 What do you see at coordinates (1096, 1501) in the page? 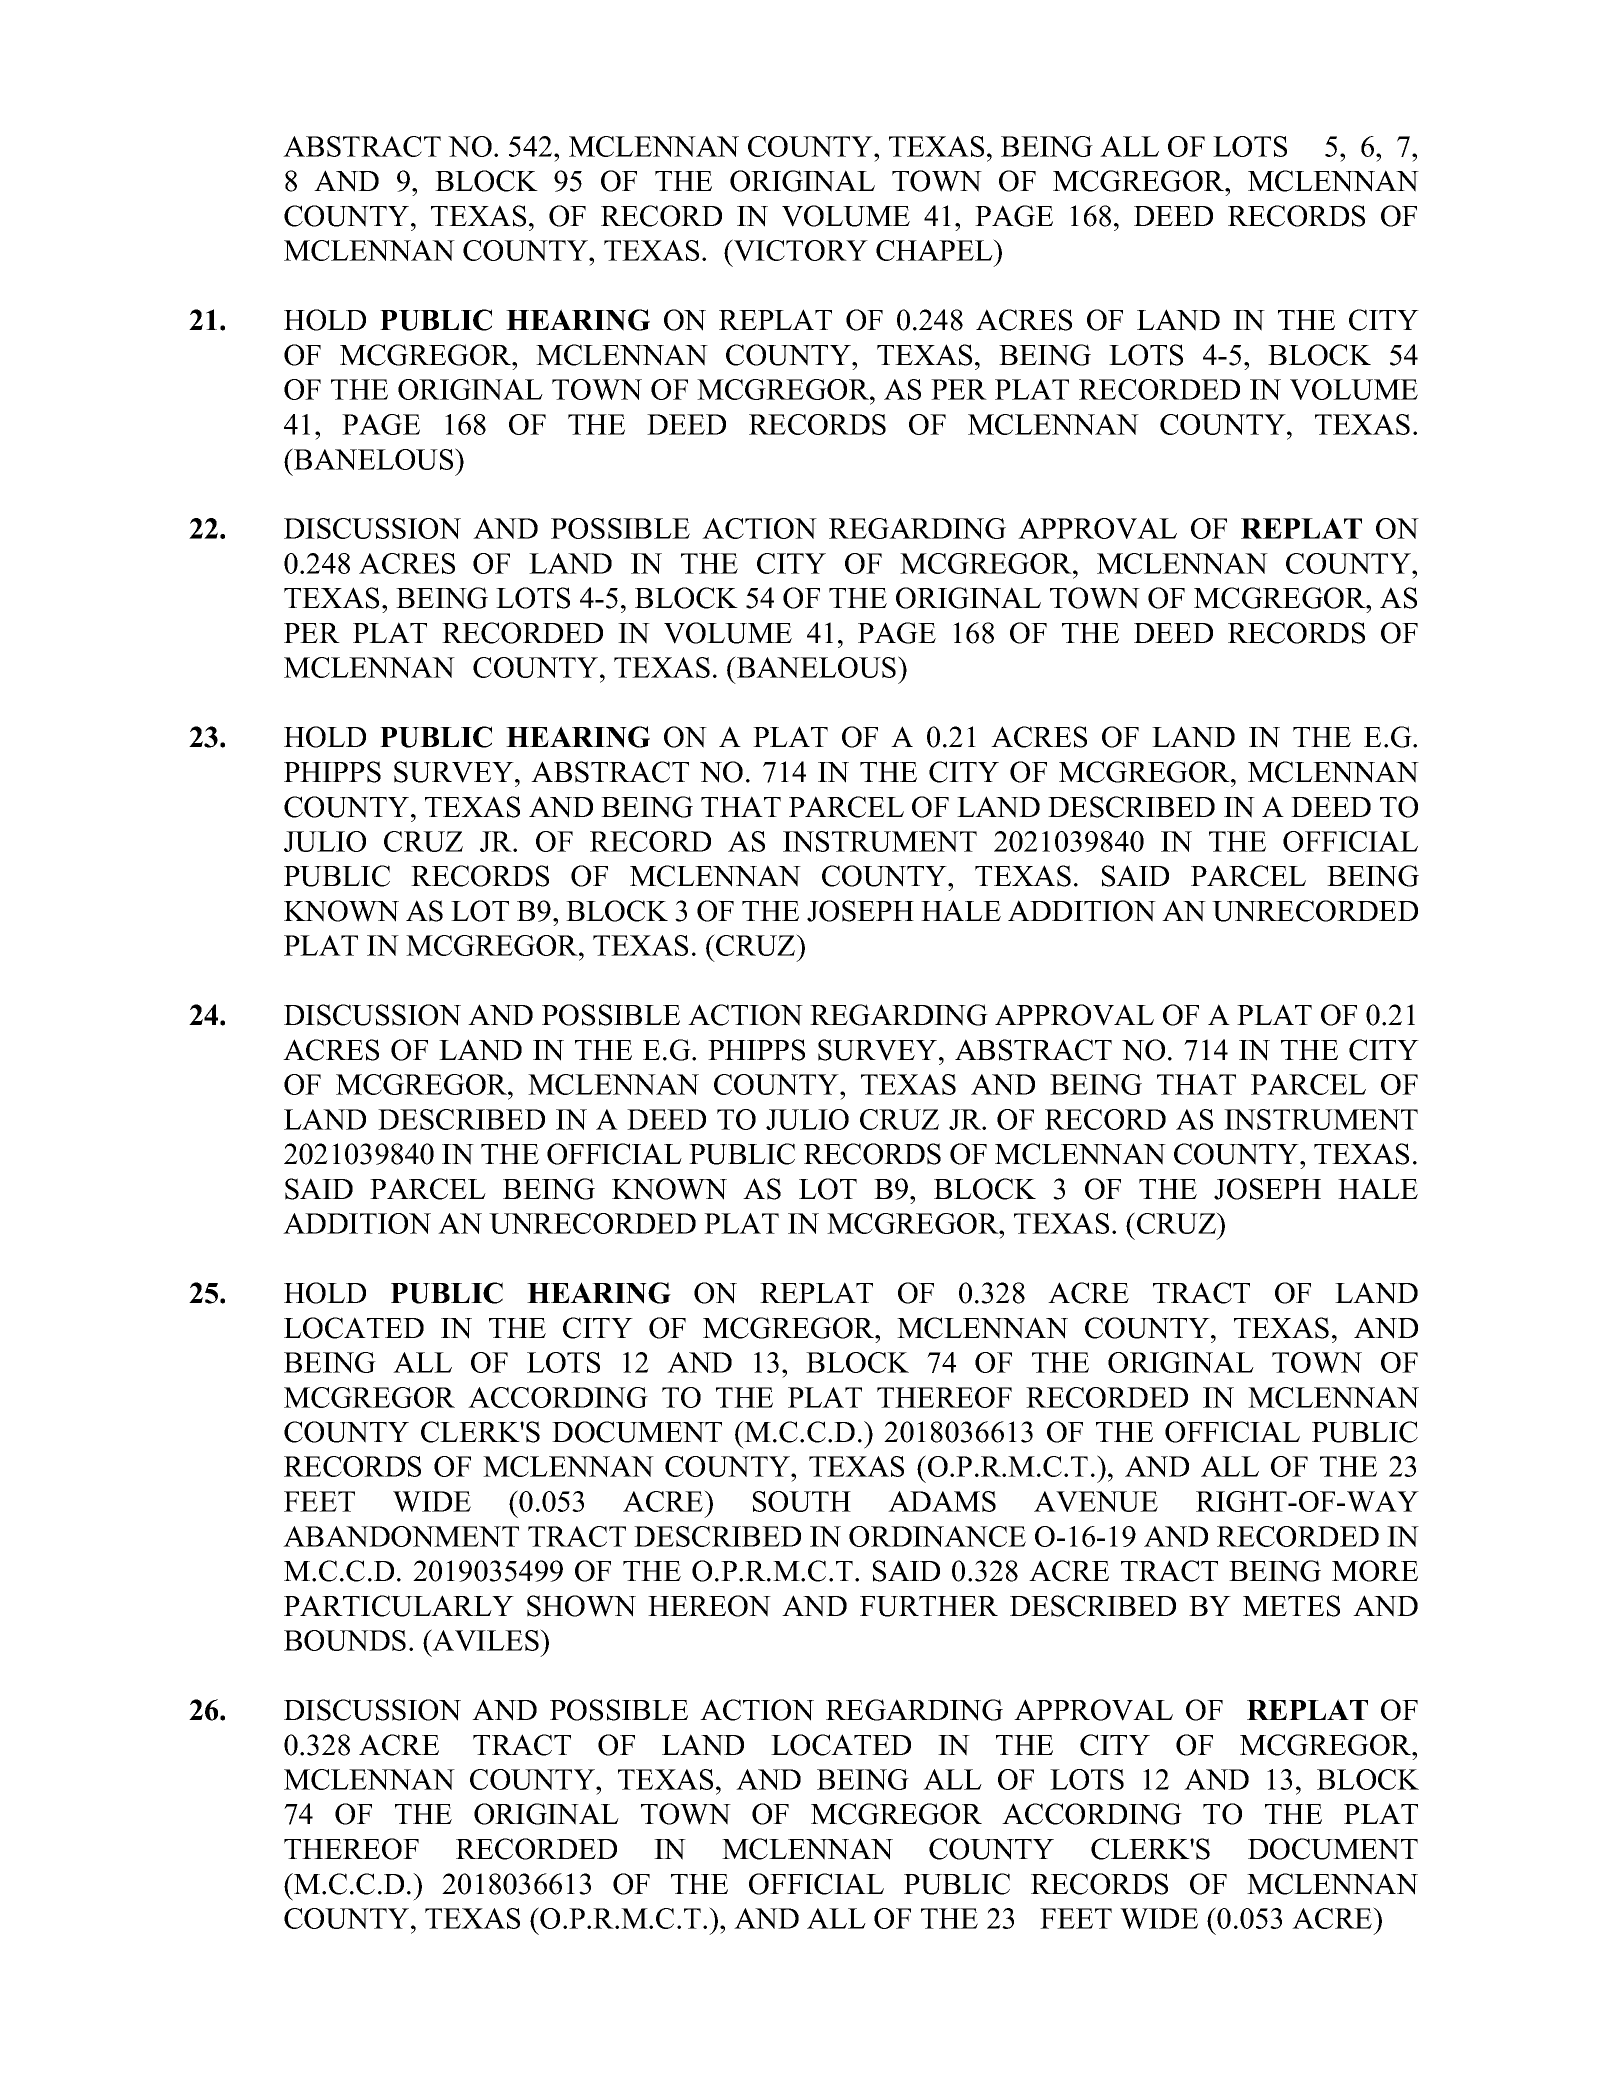
I see `AVENUE` at bounding box center [1096, 1501].
